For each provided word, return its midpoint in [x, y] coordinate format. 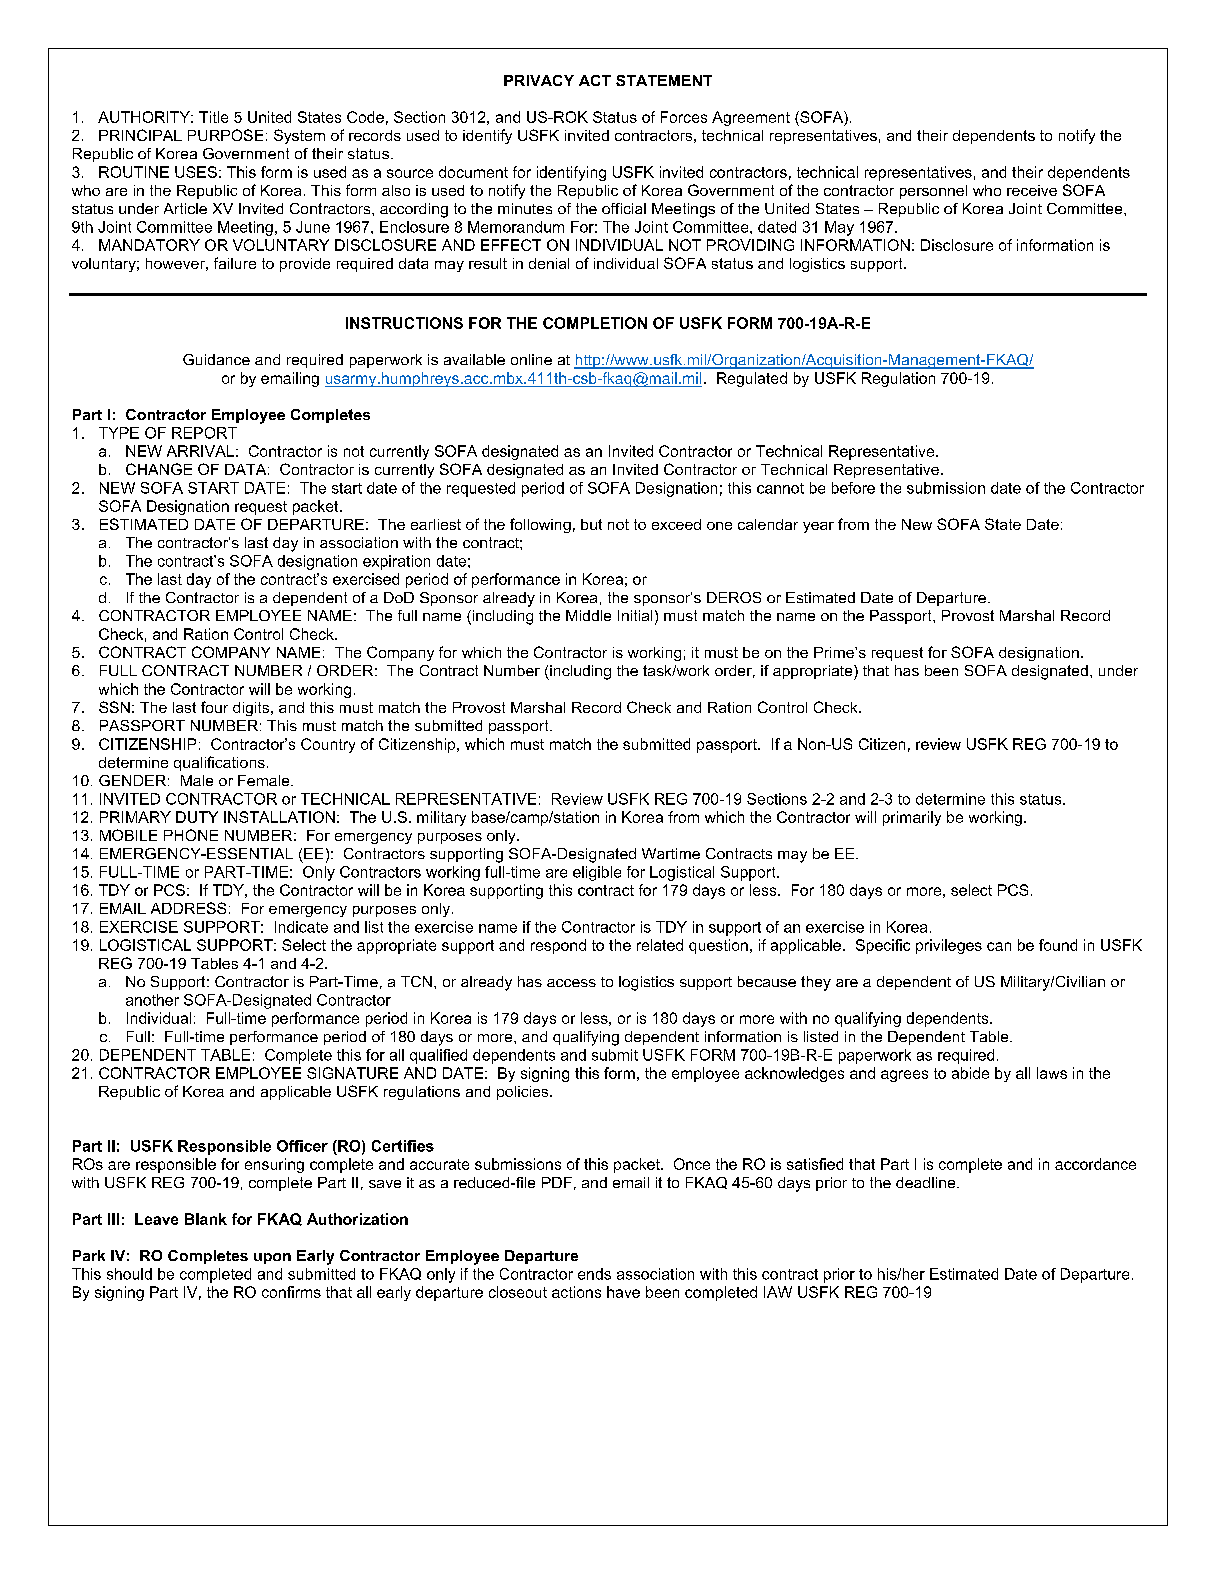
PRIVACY [539, 80]
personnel [933, 192]
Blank [206, 1219]
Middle [588, 615]
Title [213, 117]
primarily [912, 818]
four [214, 707]
